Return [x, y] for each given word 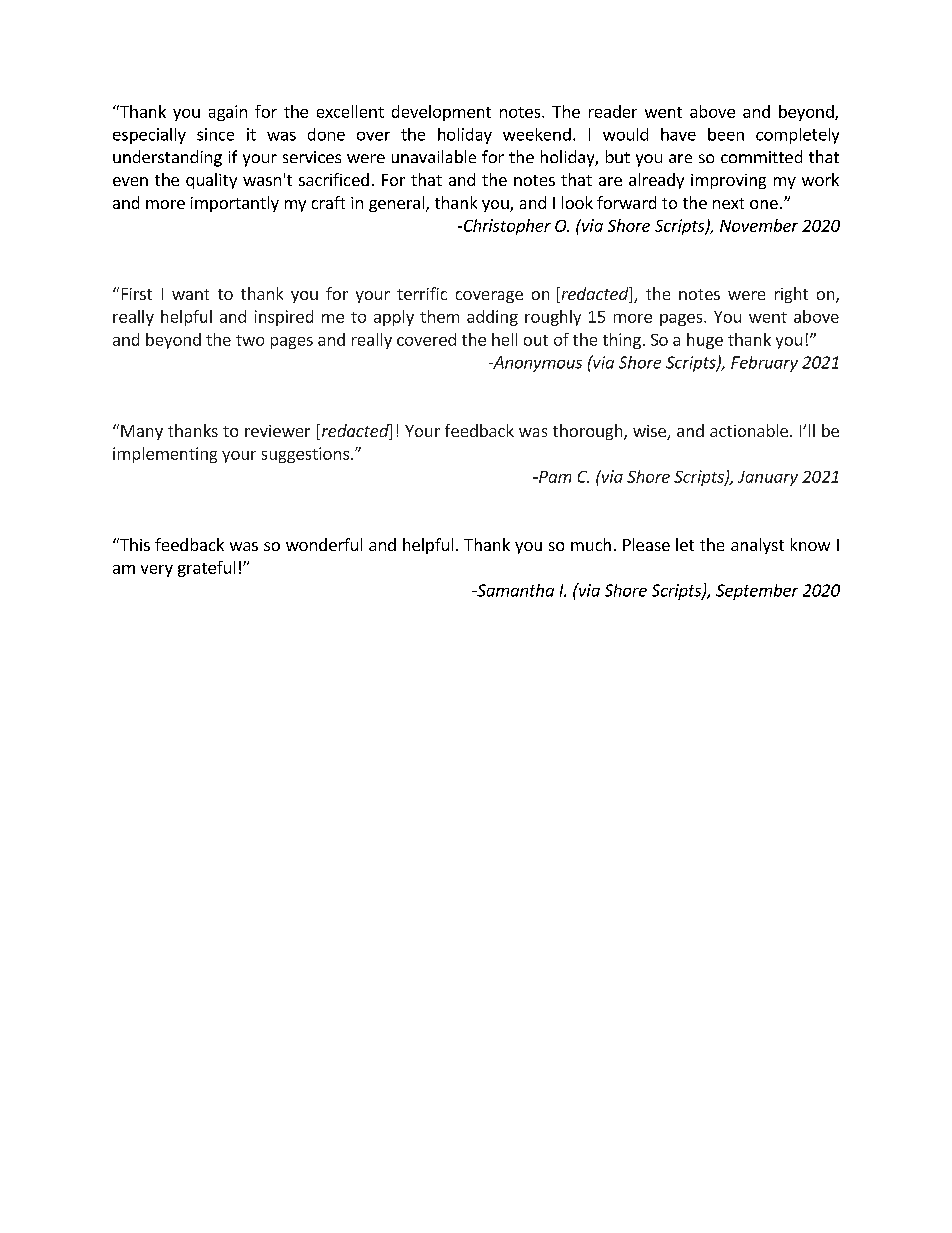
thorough [589, 432]
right [791, 295]
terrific [422, 293]
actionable [749, 430]
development [441, 113]
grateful [206, 569]
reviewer [277, 431]
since [215, 134]
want [190, 294]
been [726, 134]
